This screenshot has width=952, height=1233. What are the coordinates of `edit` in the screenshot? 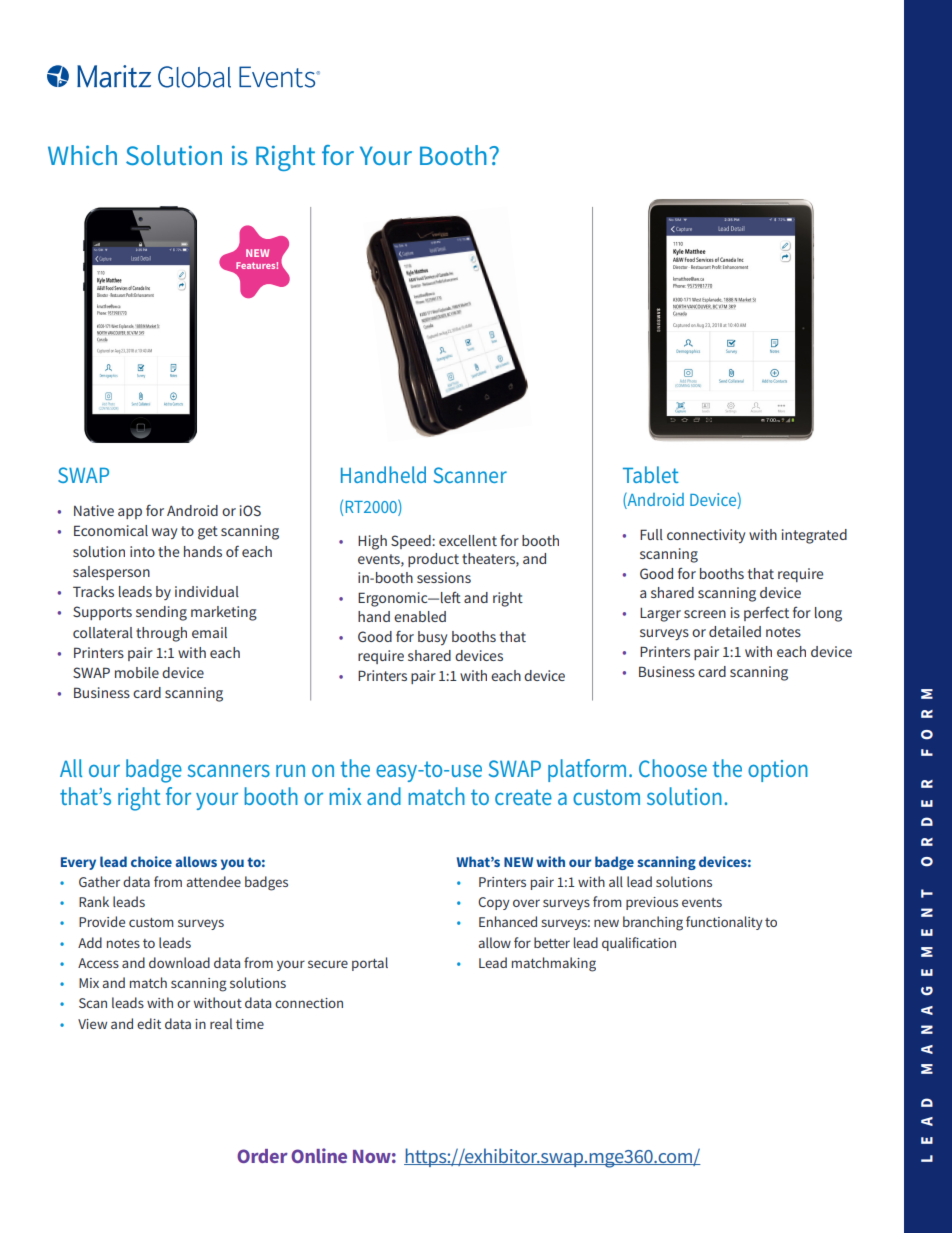 It's located at (149, 1023).
